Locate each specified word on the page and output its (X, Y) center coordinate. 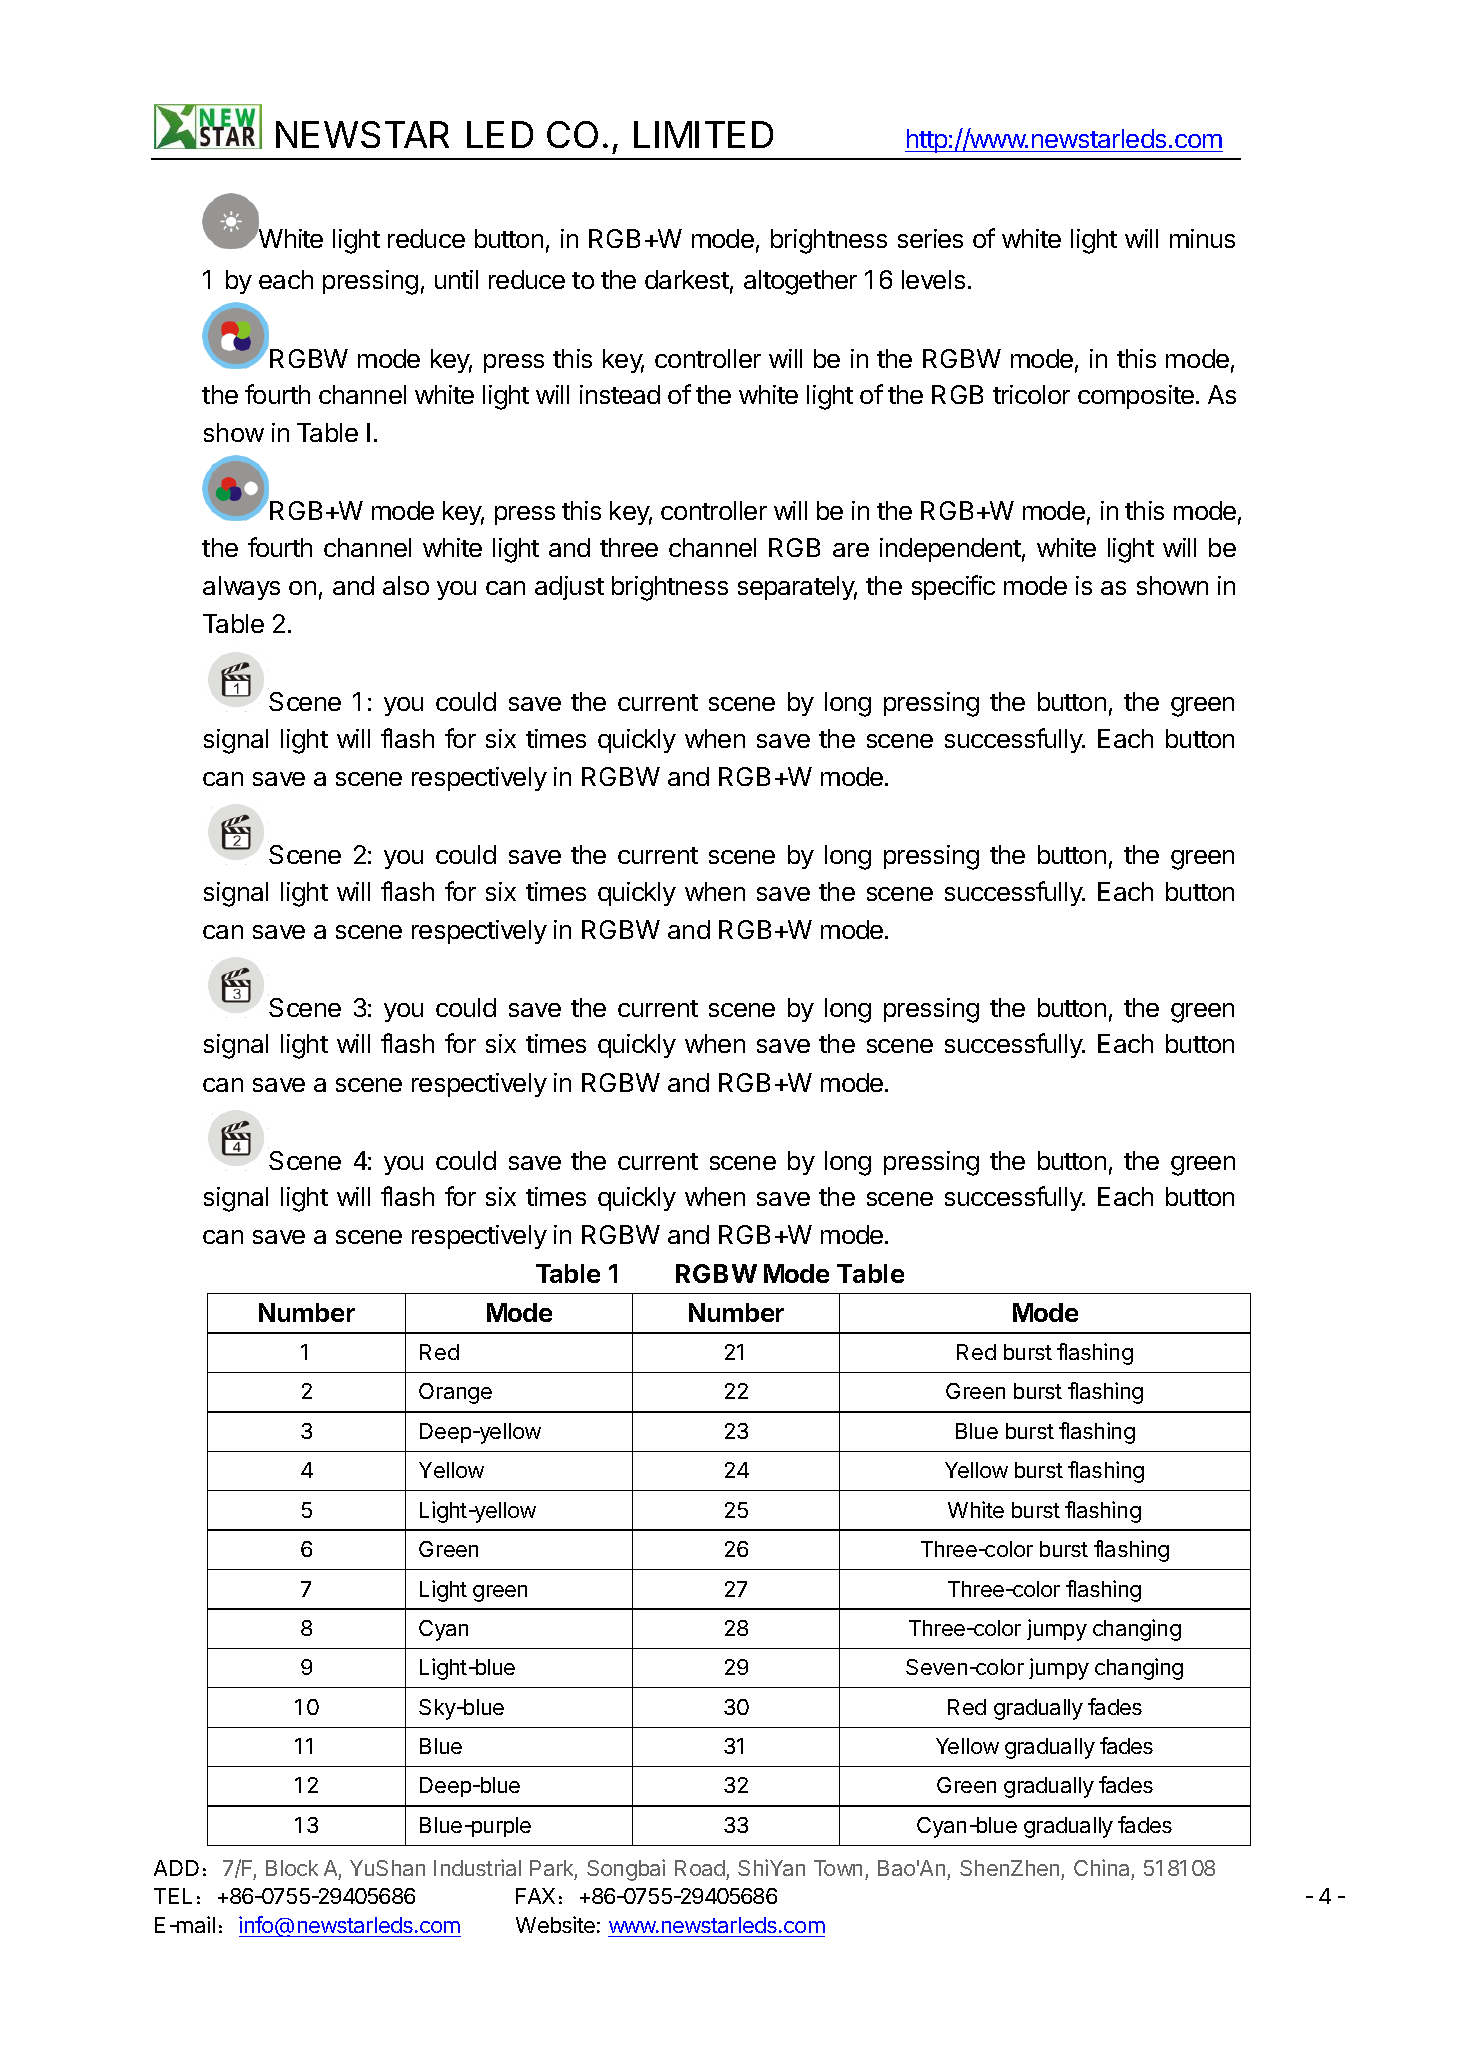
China (1101, 1867)
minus (1202, 238)
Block (292, 1868)
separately (797, 588)
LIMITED (703, 134)
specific (953, 587)
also (406, 585)
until (456, 279)
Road (700, 1868)
